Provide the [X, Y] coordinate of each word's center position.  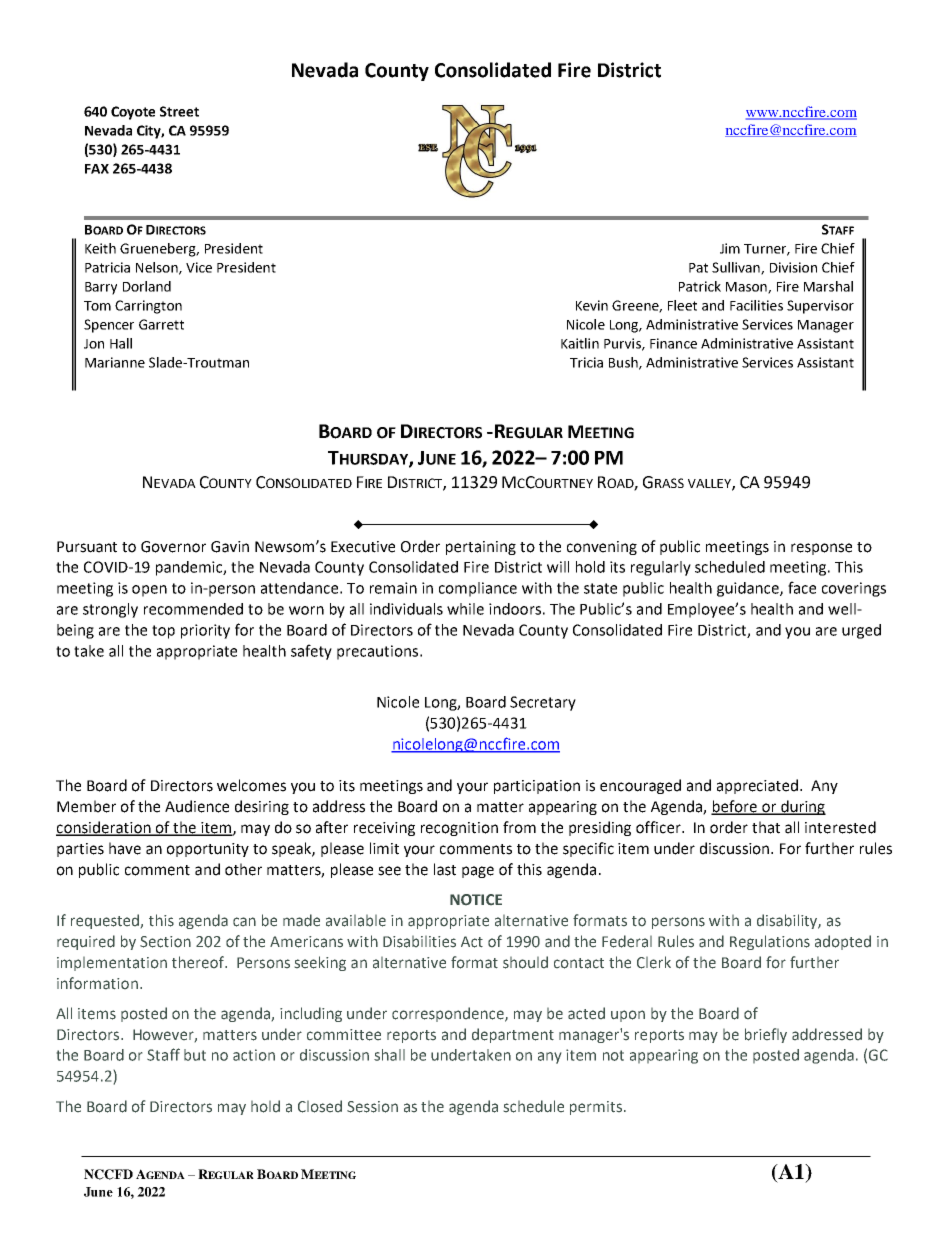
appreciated [759, 786]
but [195, 1055]
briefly [766, 1035]
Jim [730, 248]
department [513, 1035]
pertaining [481, 548]
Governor [173, 547]
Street [179, 111]
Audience [197, 806]
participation [537, 787]
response [821, 549]
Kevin [592, 305]
